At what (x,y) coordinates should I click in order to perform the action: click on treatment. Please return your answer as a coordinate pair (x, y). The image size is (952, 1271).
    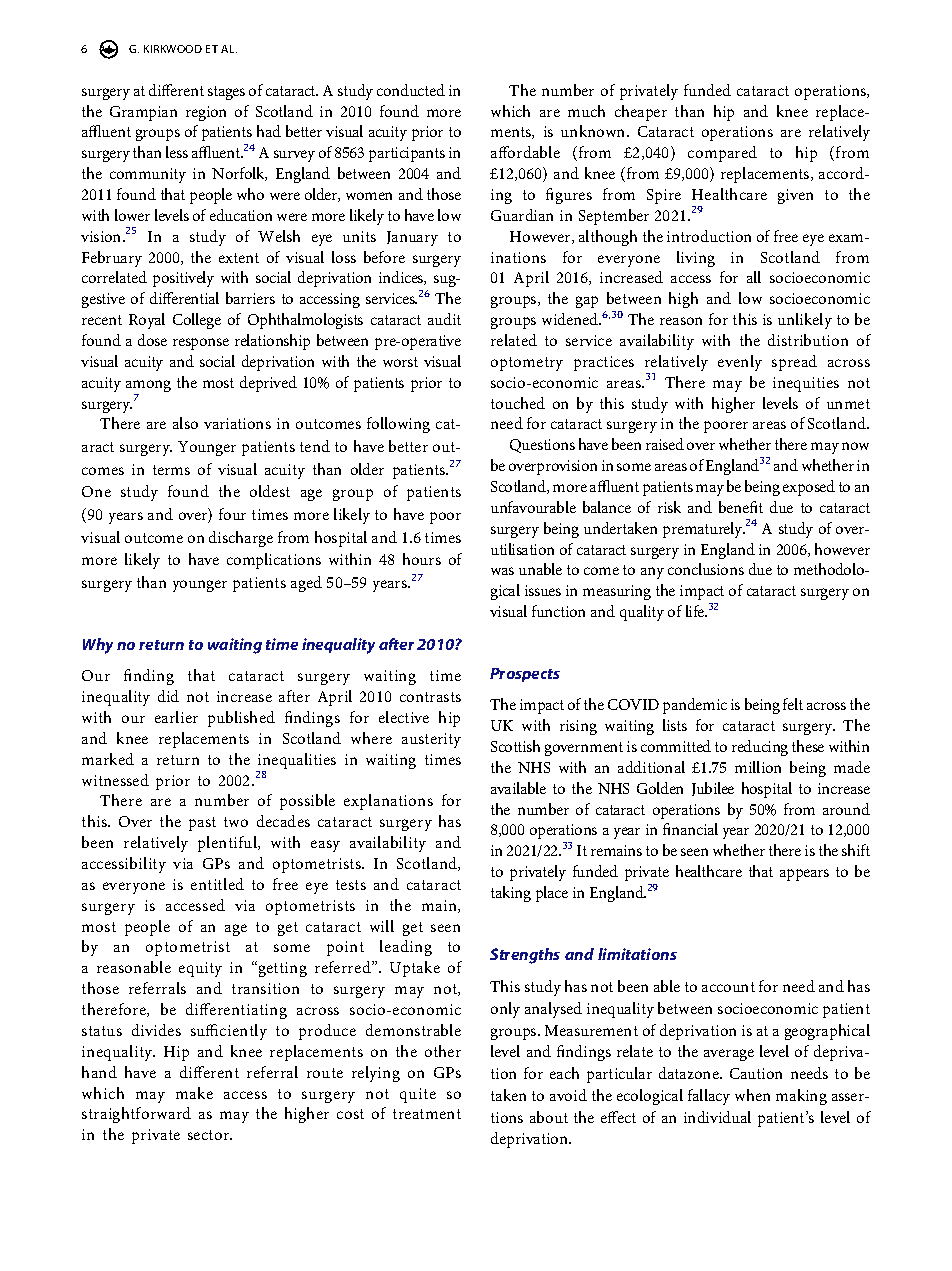
    Looking at the image, I should click on (427, 1114).
